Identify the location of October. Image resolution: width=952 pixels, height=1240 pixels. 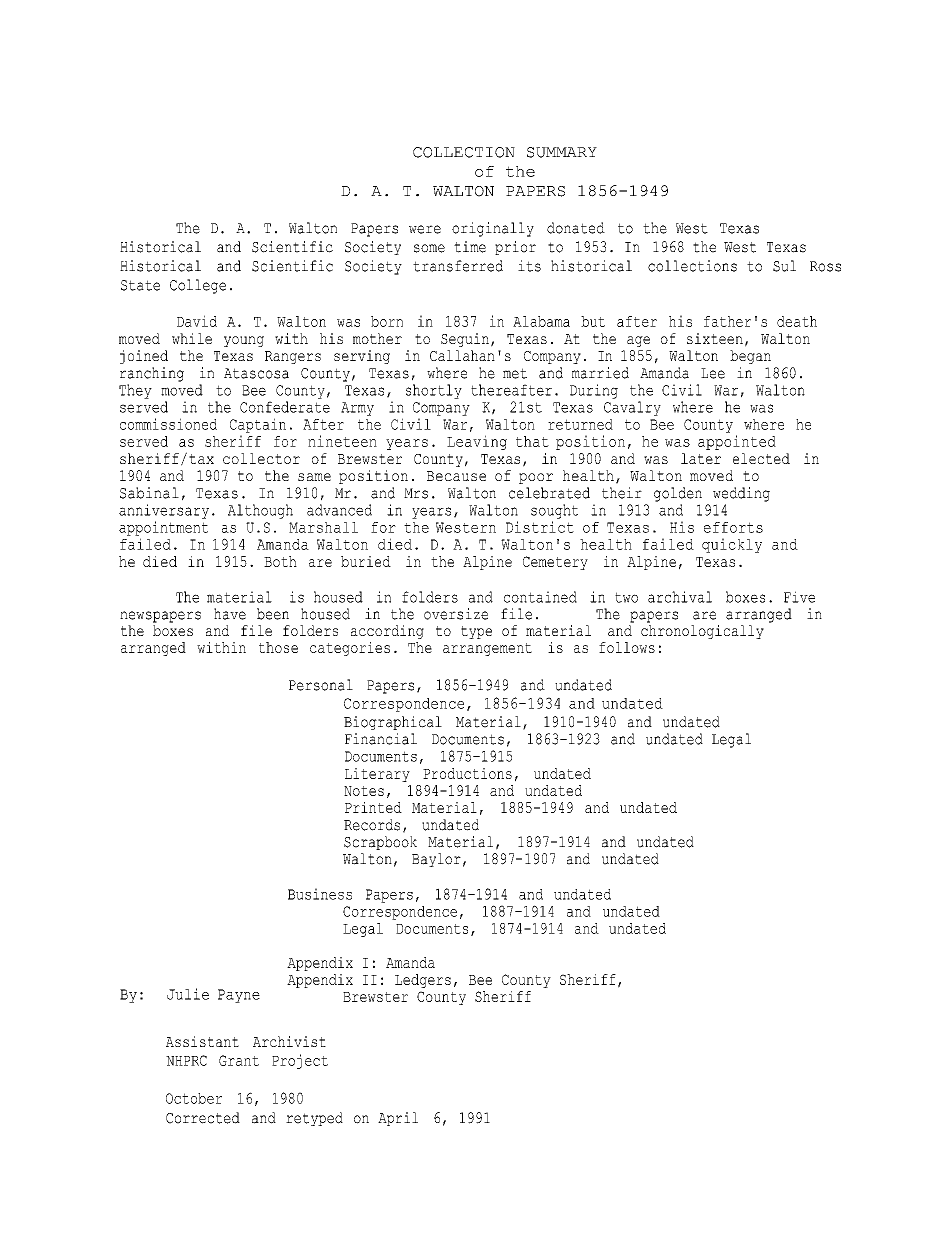
(194, 1098).
